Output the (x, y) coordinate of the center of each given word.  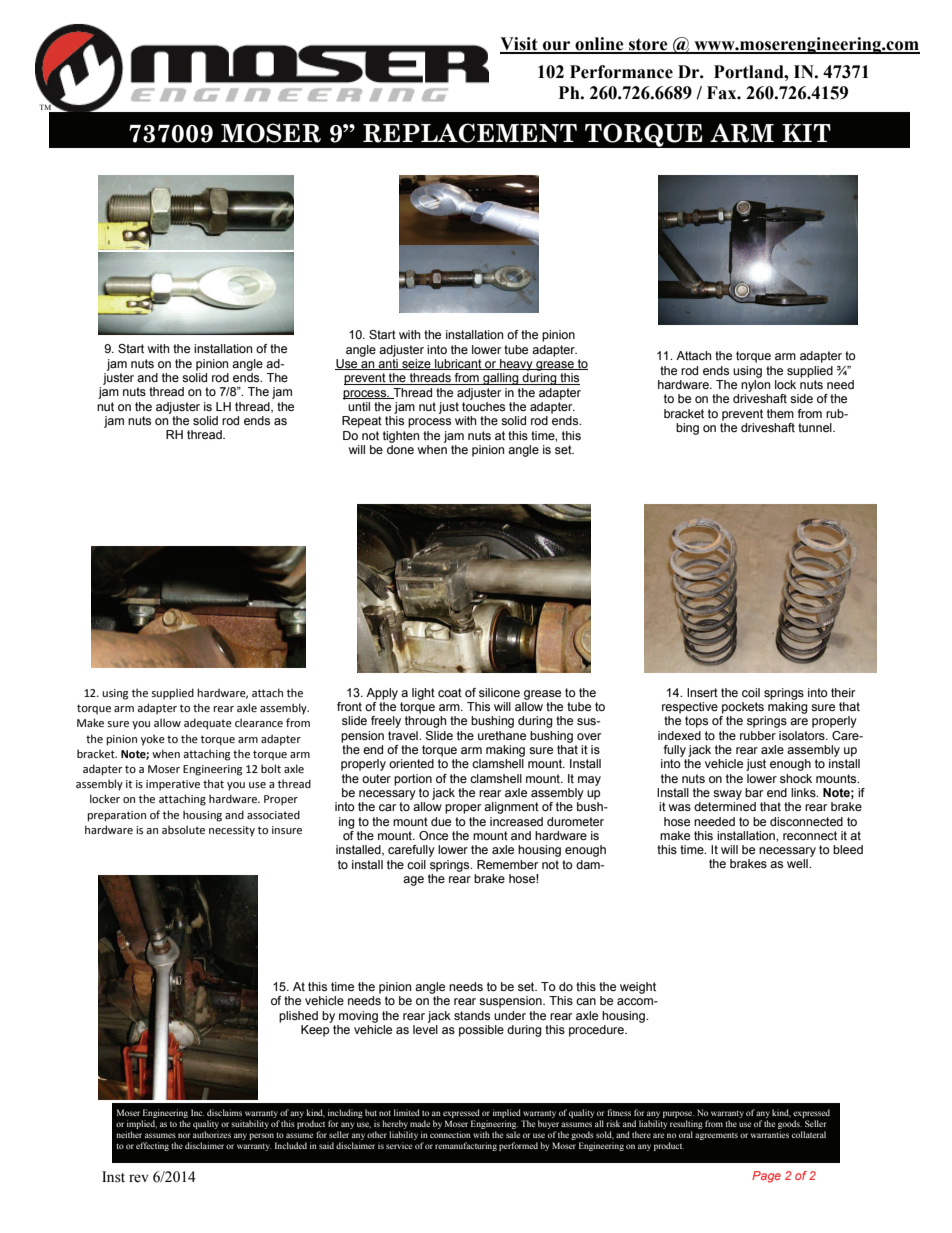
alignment (511, 808)
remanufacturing (466, 1146)
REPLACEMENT (470, 133)
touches (483, 406)
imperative (173, 785)
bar (754, 792)
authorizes (212, 1134)
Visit (520, 45)
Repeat (362, 422)
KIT (806, 133)
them (780, 413)
